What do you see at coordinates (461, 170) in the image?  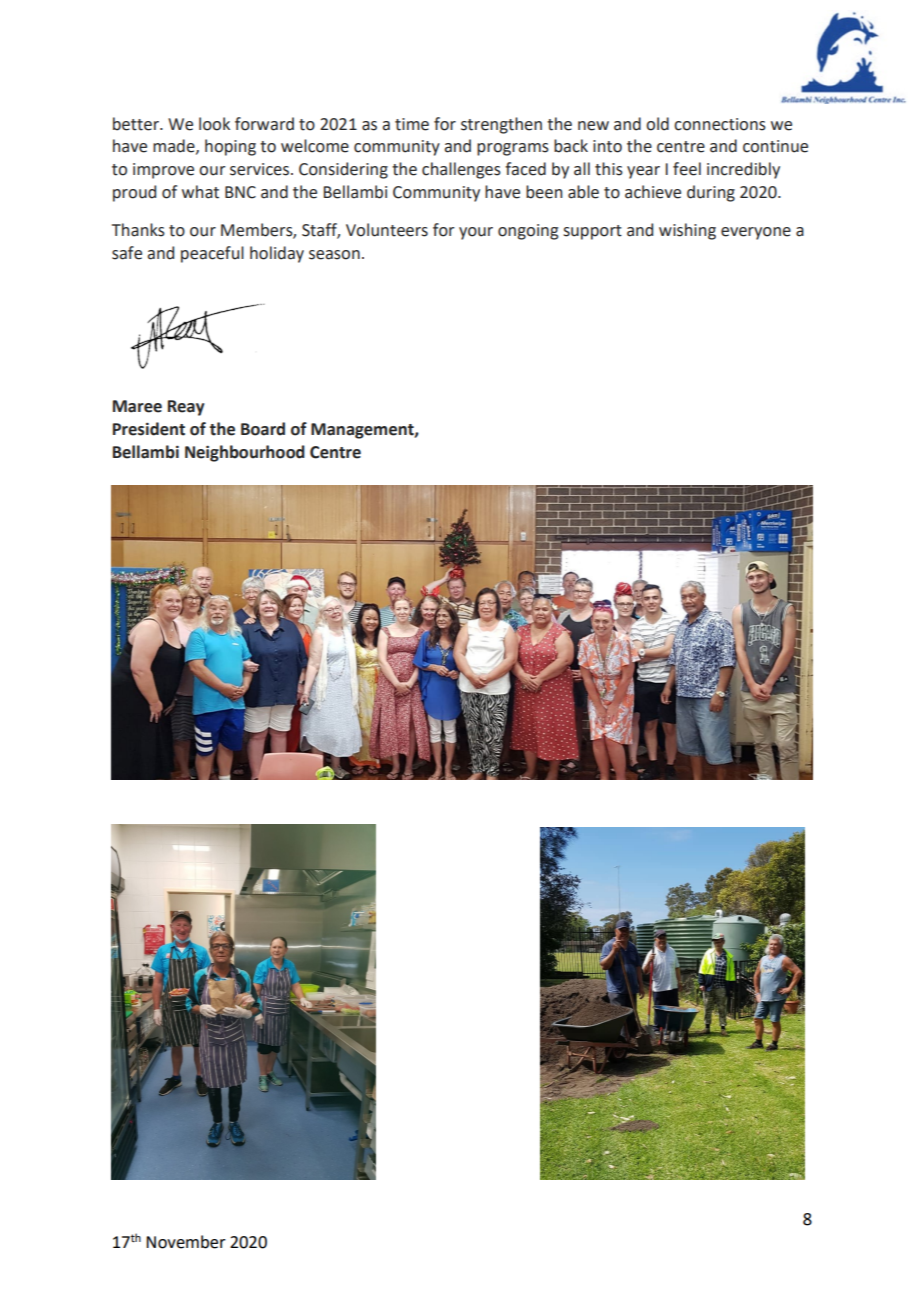 I see `challenges` at bounding box center [461, 170].
